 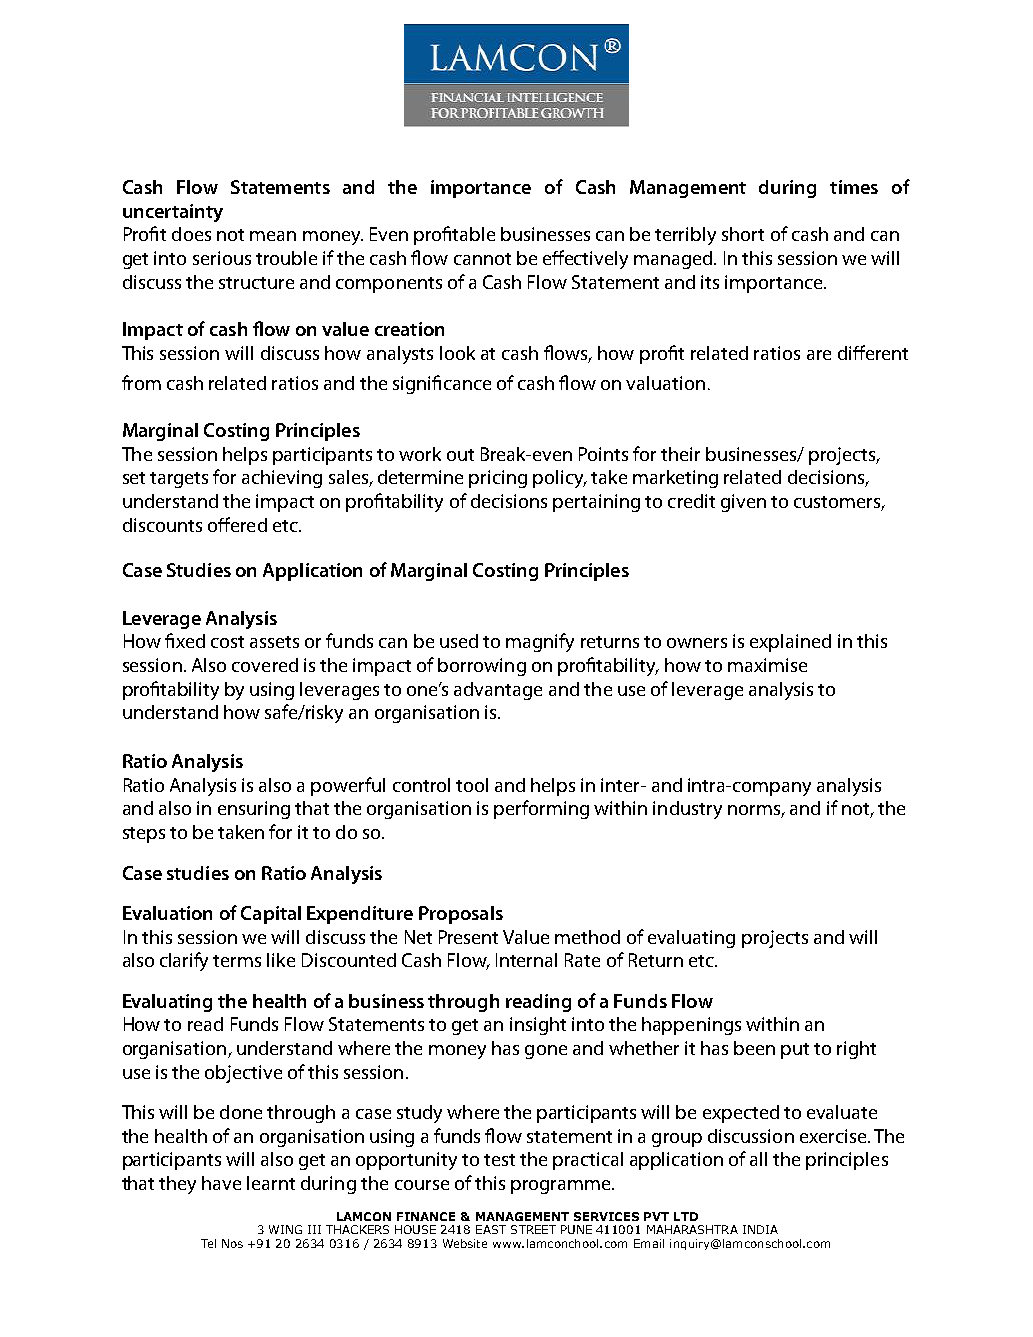 I want to click on cannot, so click(x=482, y=259).
